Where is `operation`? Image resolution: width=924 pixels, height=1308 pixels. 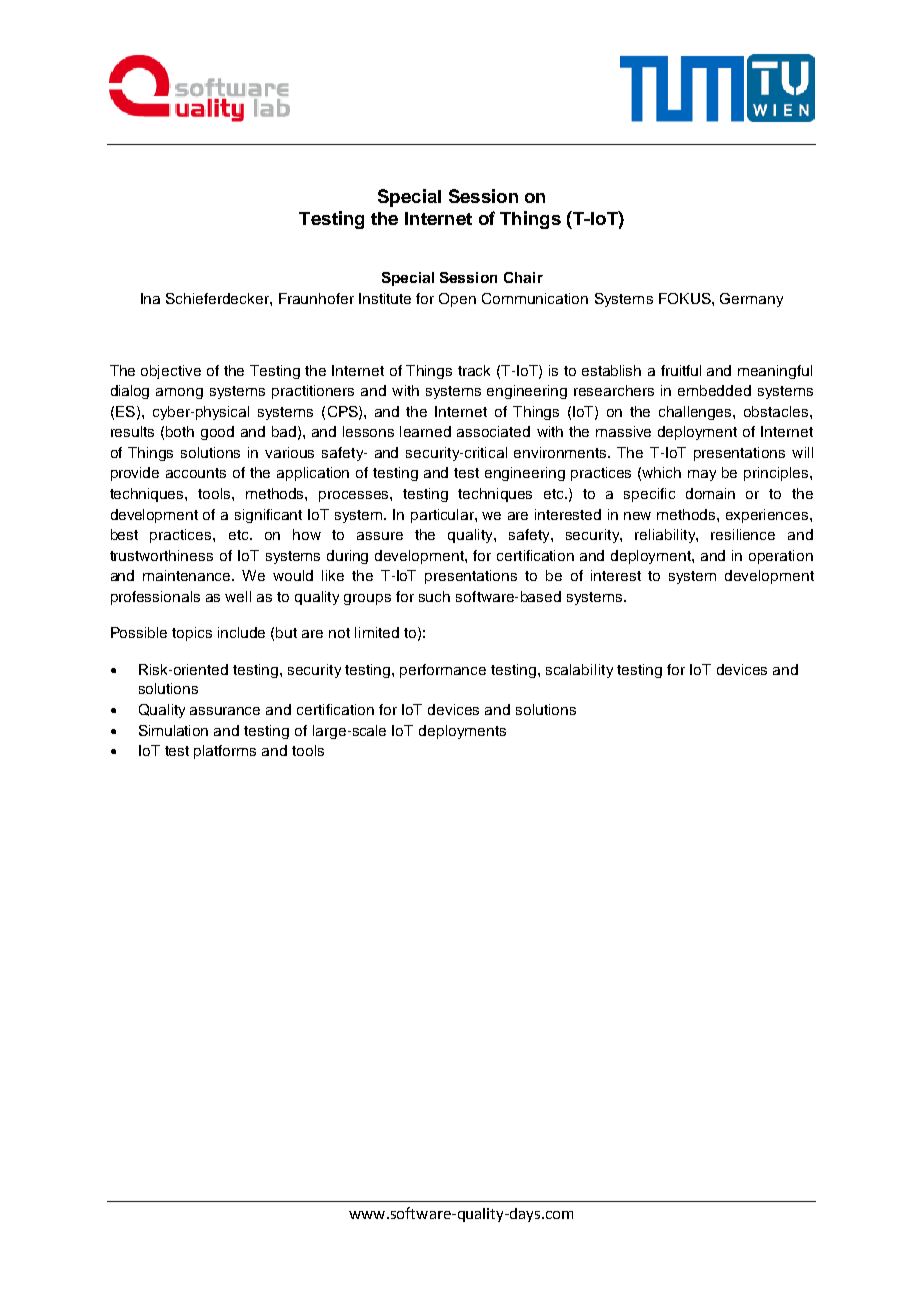
operation is located at coordinates (781, 557).
